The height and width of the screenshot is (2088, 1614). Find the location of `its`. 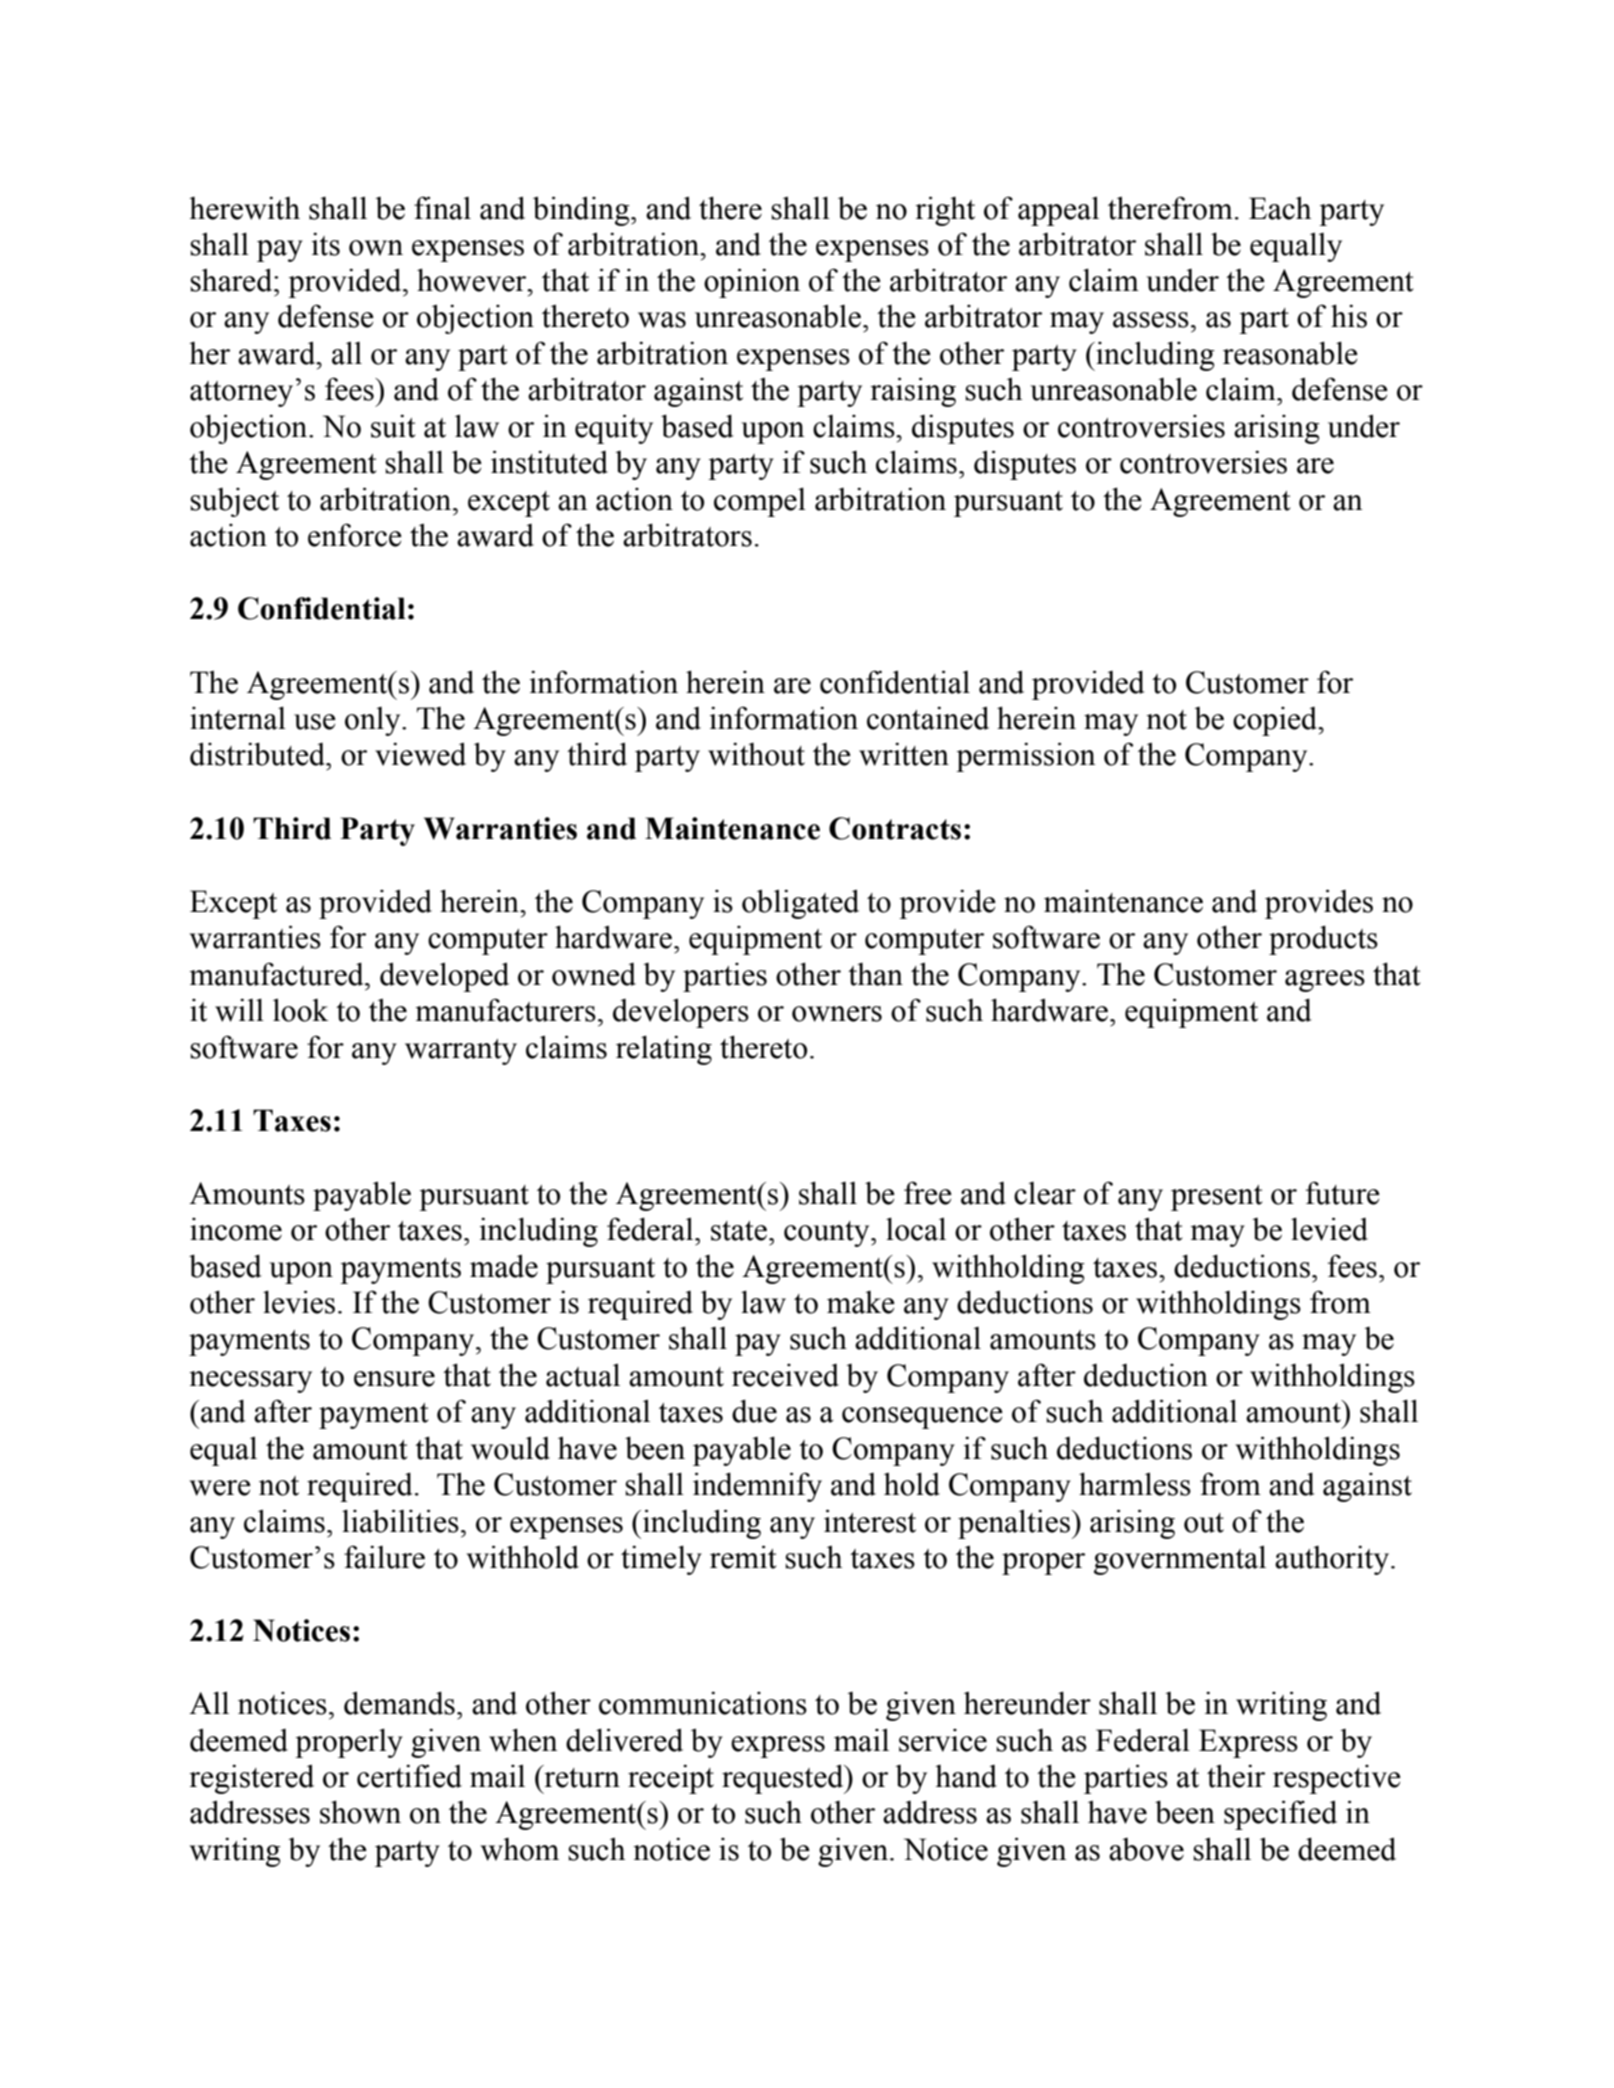

its is located at coordinates (326, 244).
